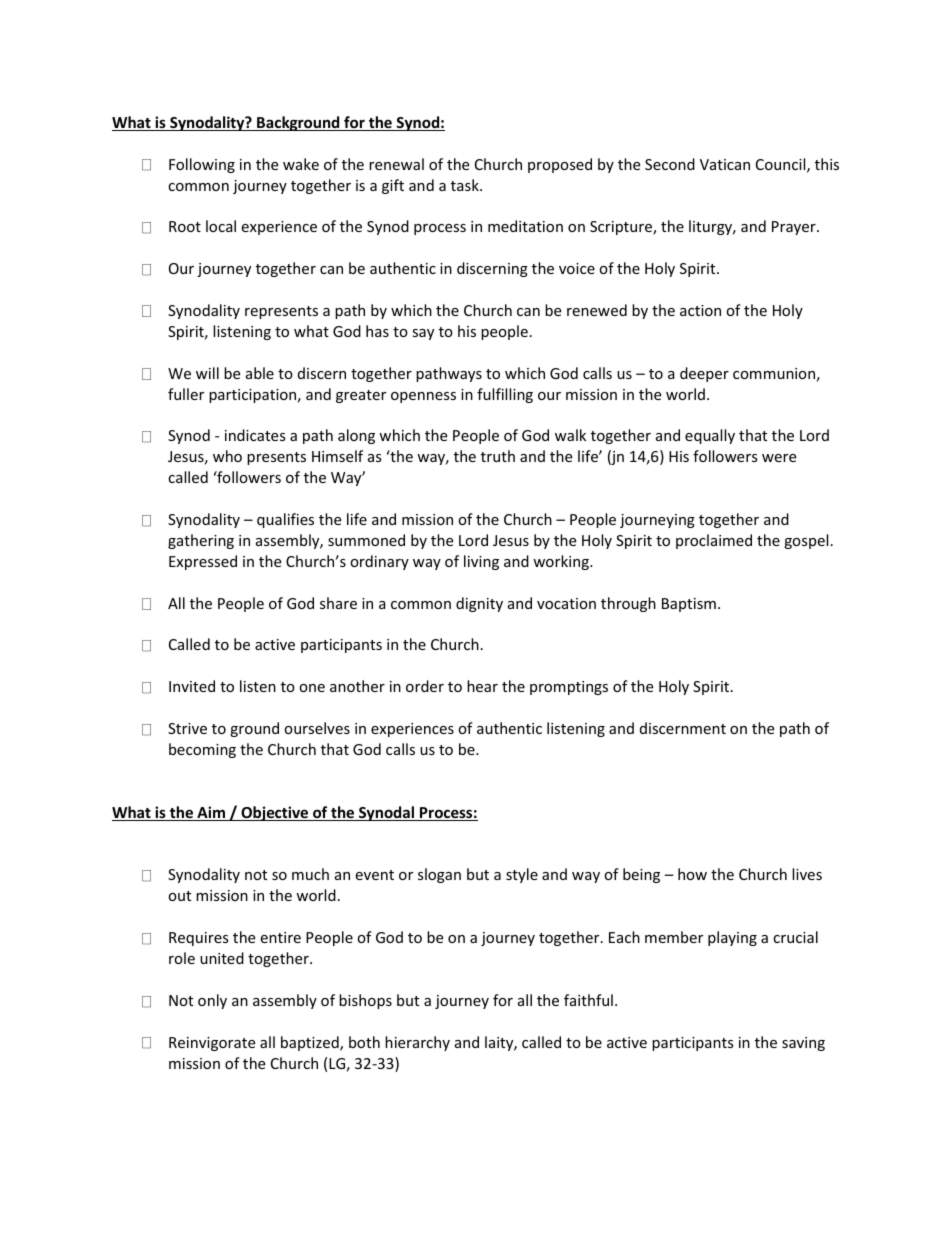  Describe the element at coordinates (212, 1001) in the screenshot. I see `only` at that location.
